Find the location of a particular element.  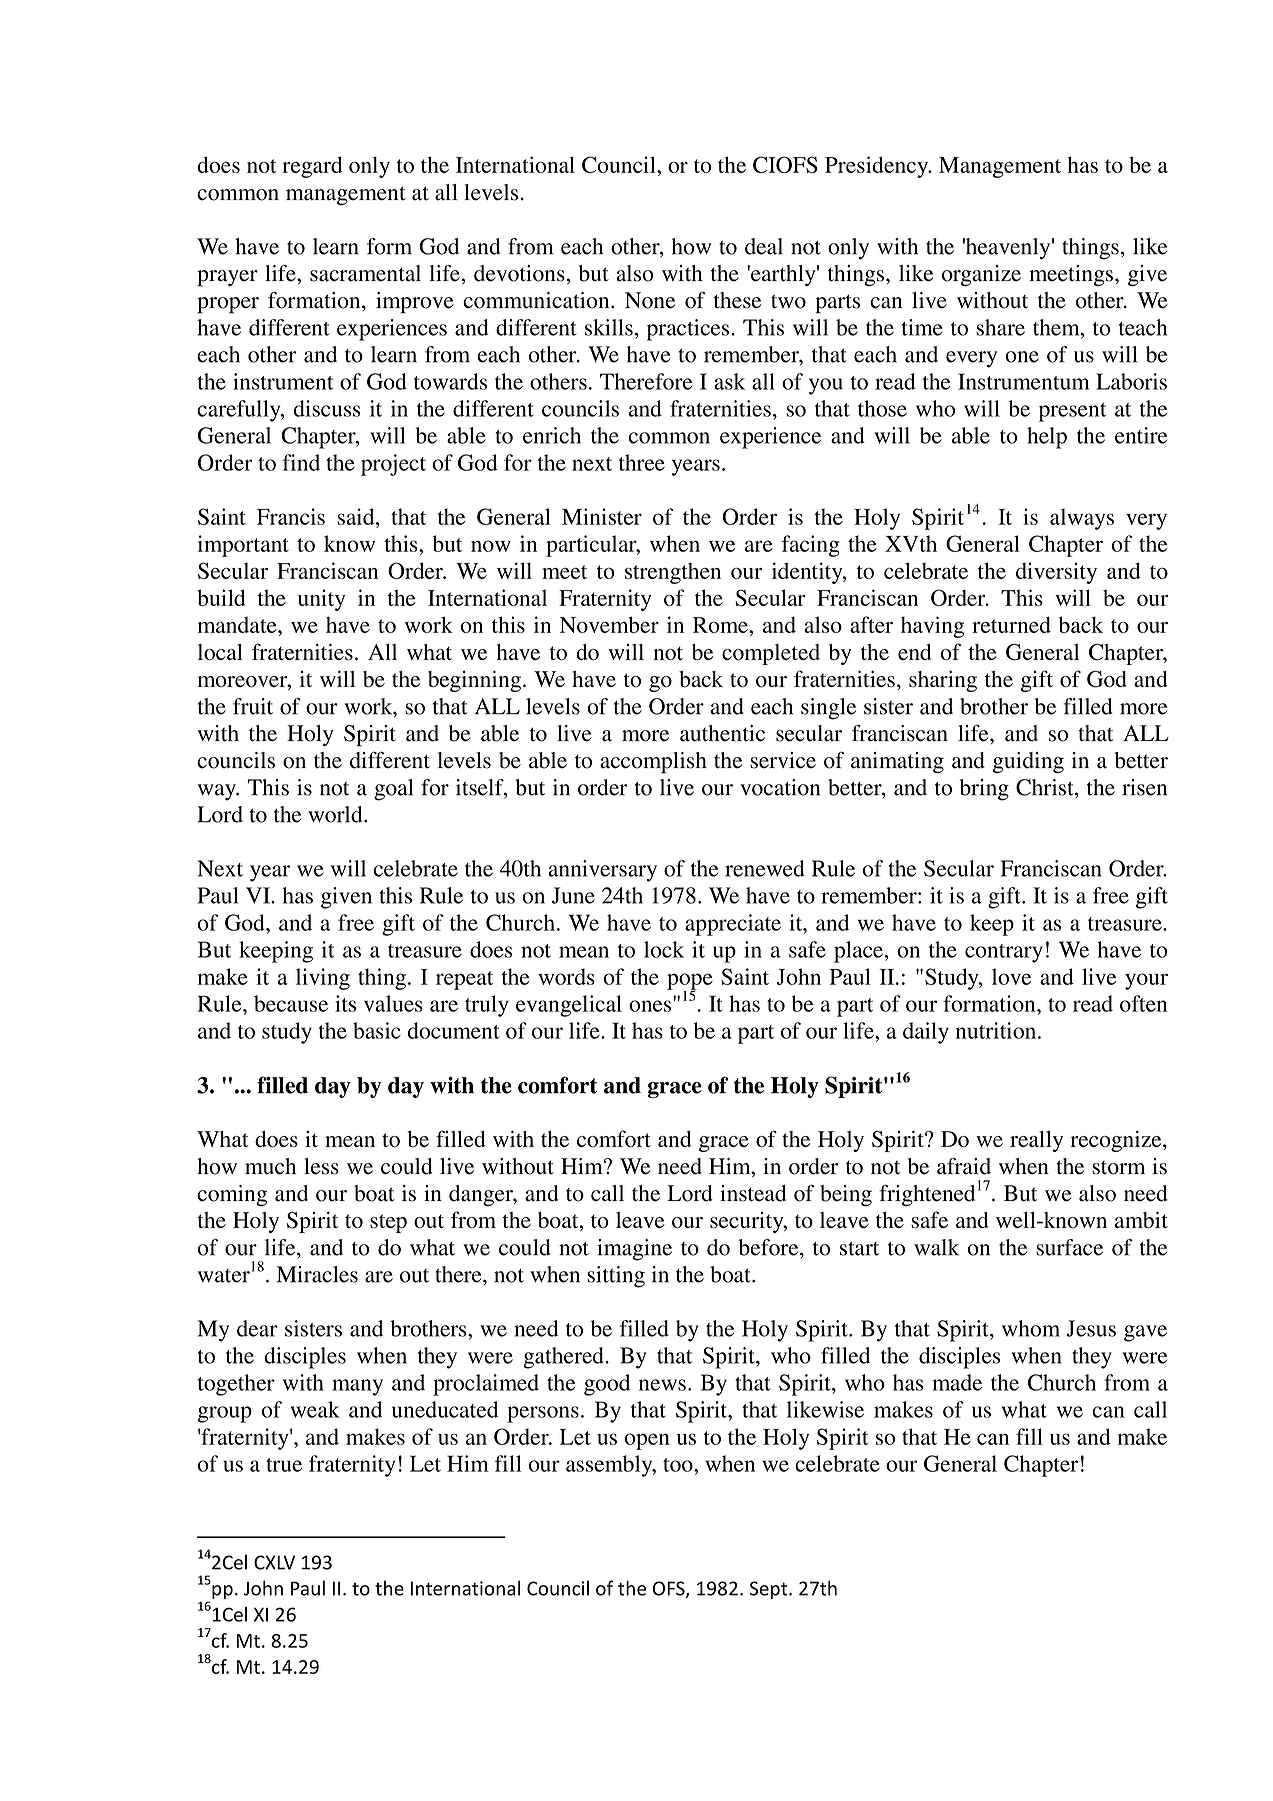

surface is located at coordinates (1069, 1247).
